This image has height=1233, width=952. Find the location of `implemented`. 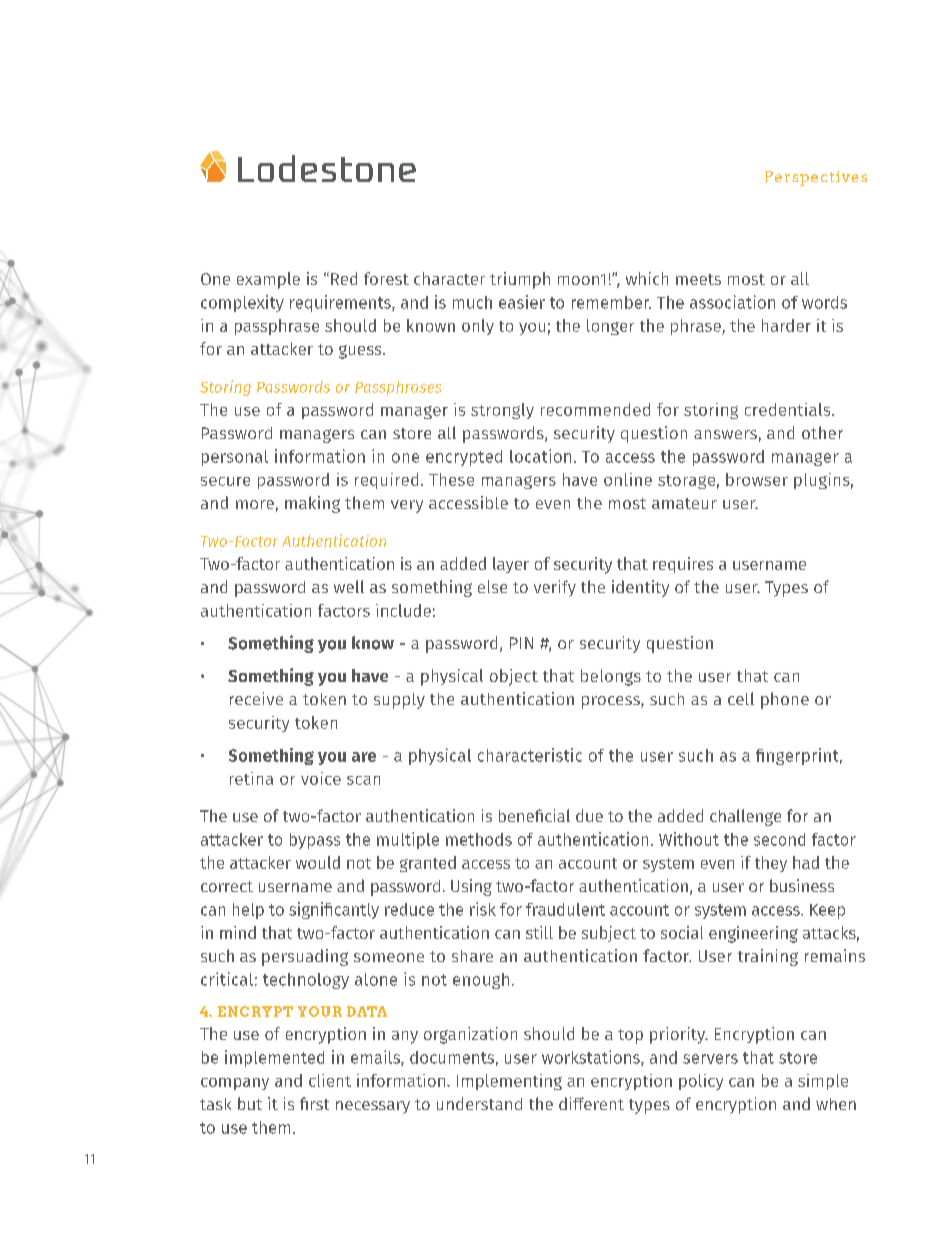

implemented is located at coordinates (274, 1058).
